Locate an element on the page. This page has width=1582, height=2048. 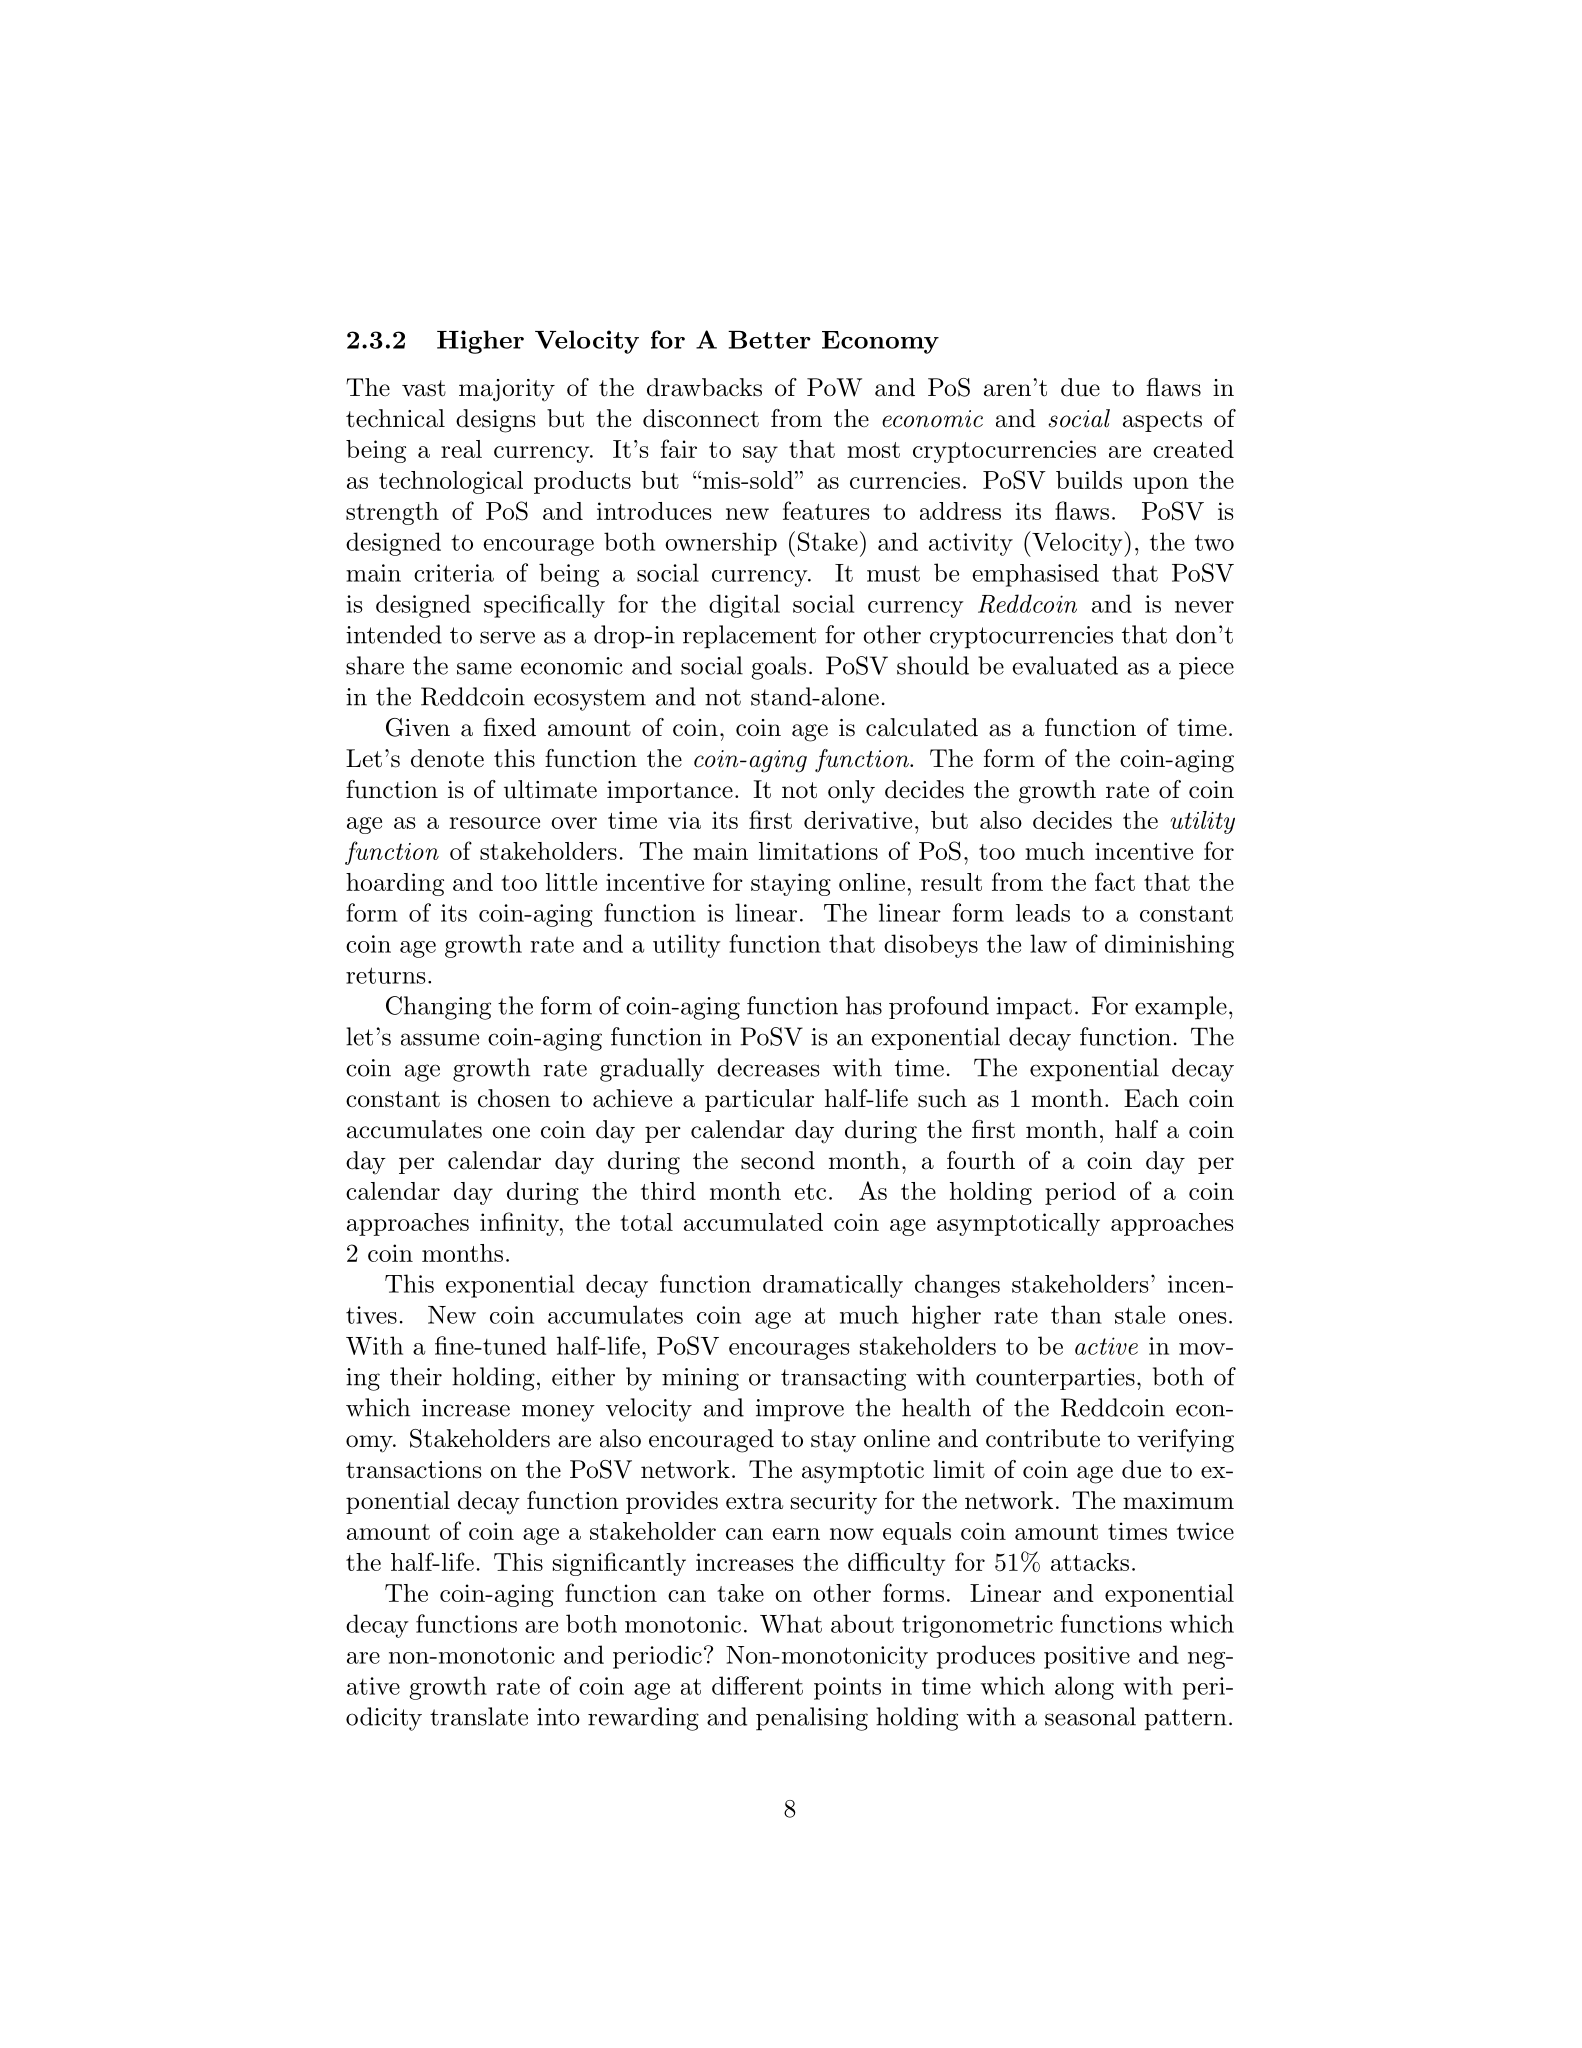
Better is located at coordinates (769, 340).
